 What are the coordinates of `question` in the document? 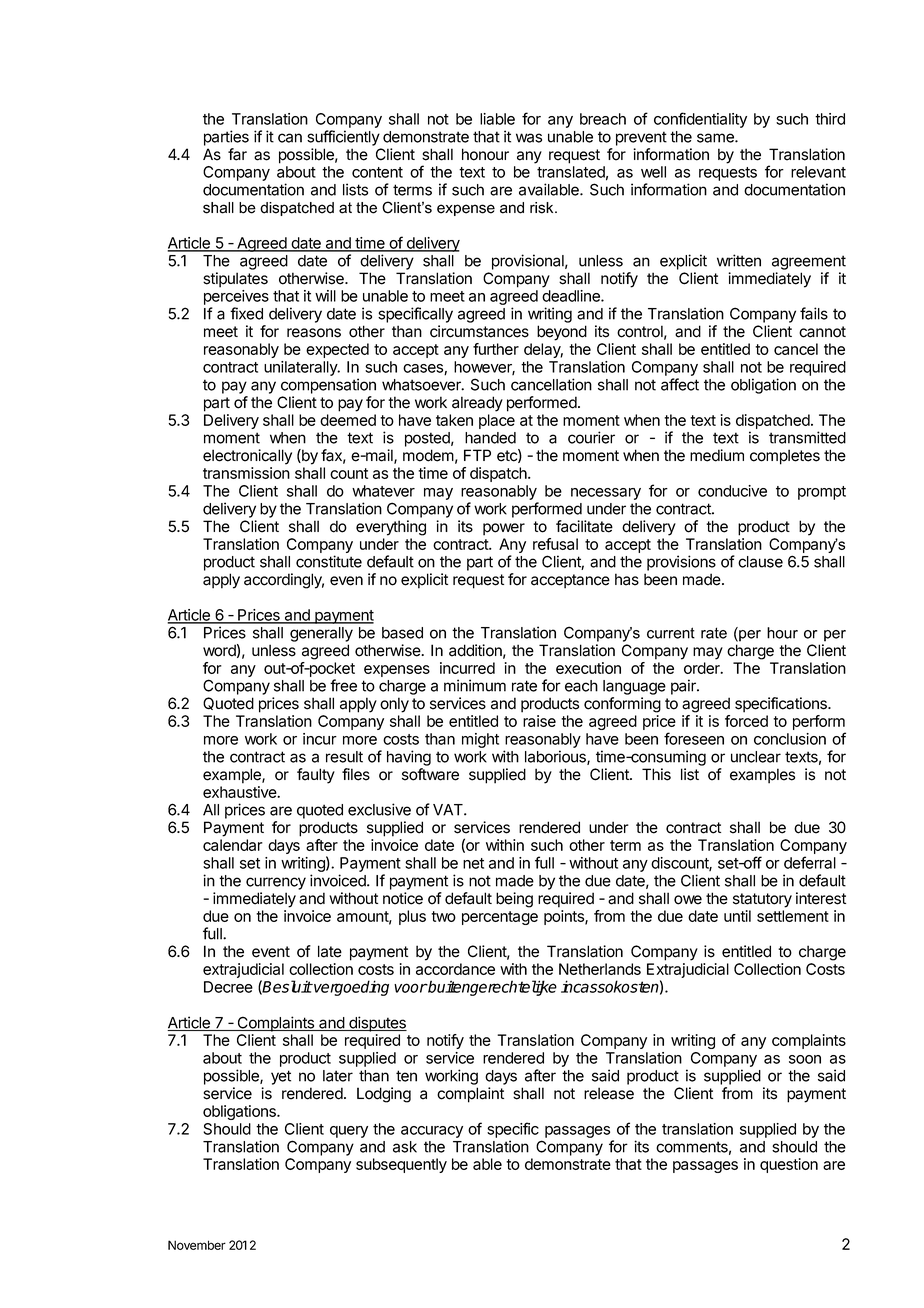 It's located at (789, 1165).
